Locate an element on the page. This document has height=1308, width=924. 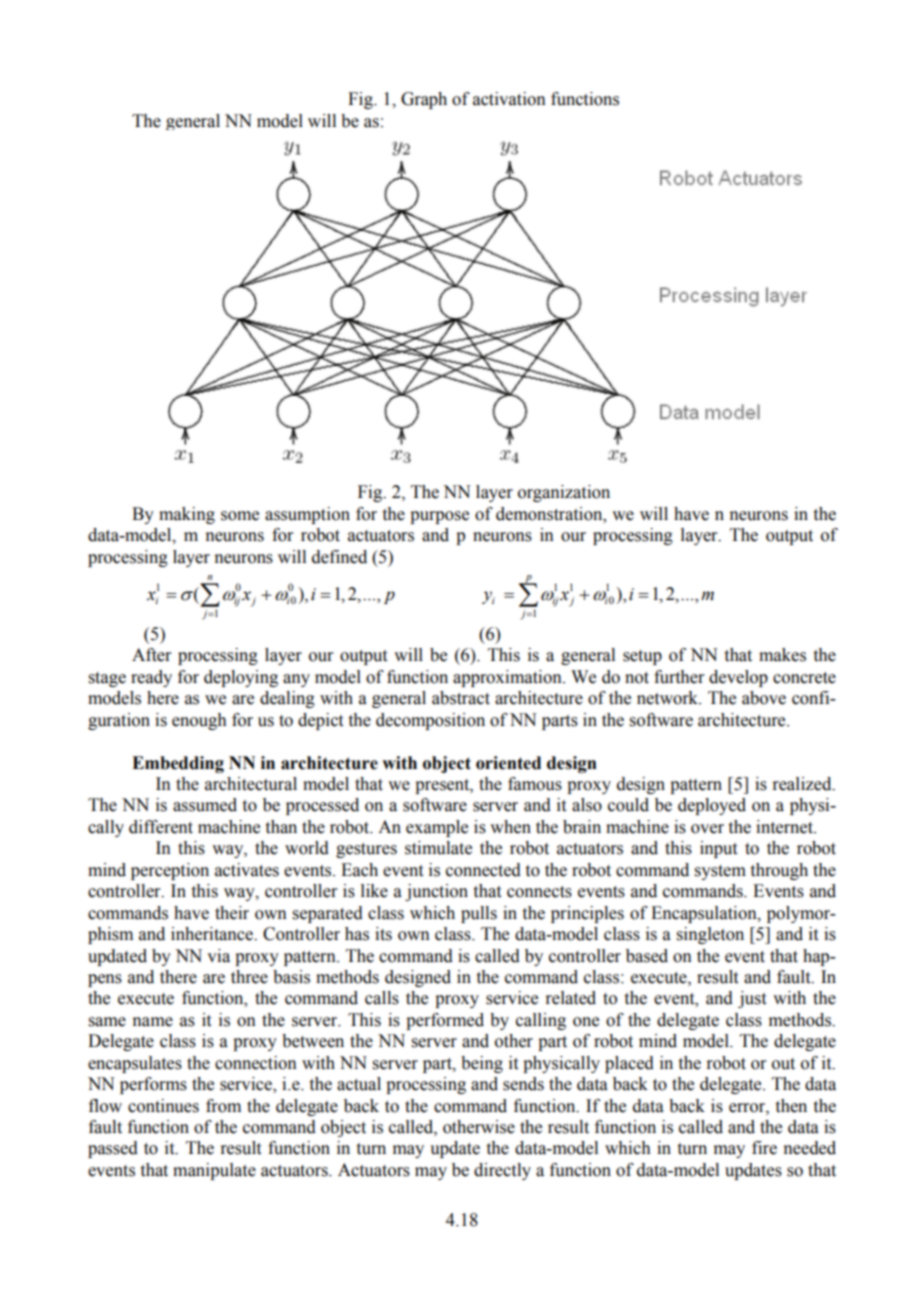
fire is located at coordinates (764, 1148).
